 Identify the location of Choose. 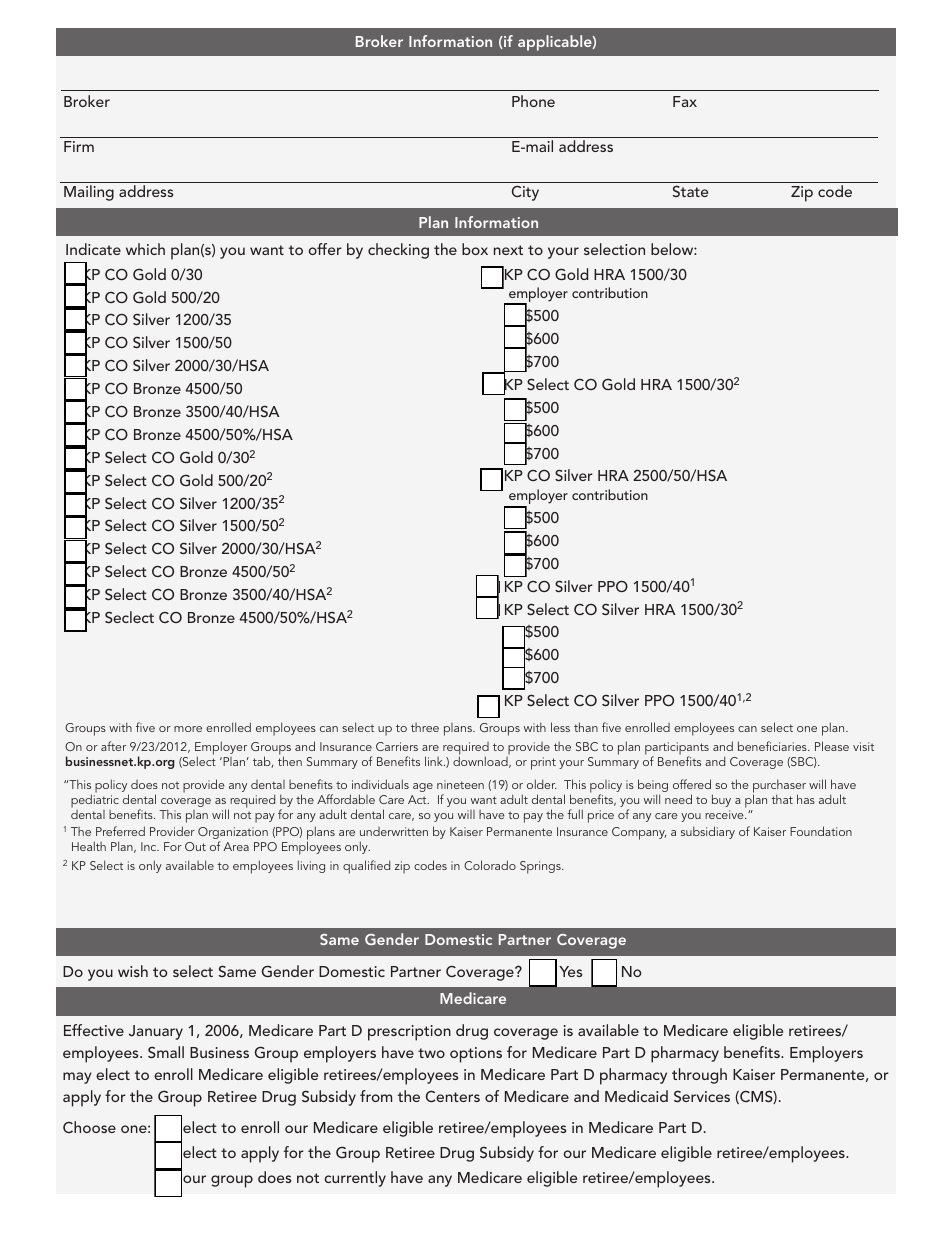
(89, 1127).
